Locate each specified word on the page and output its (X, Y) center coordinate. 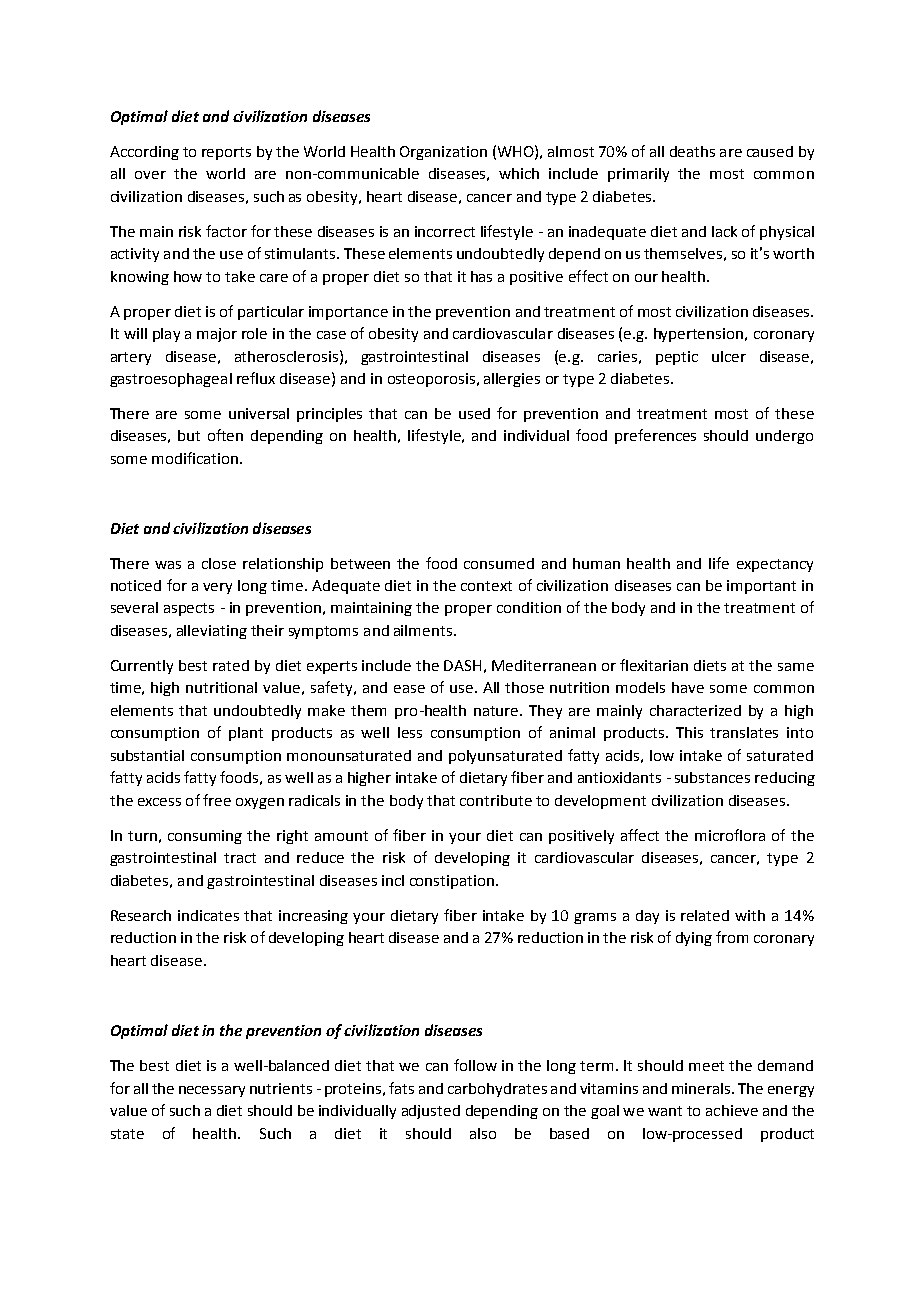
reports (226, 153)
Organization (443, 153)
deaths (692, 151)
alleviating (212, 632)
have (688, 687)
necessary (212, 1091)
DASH (462, 665)
